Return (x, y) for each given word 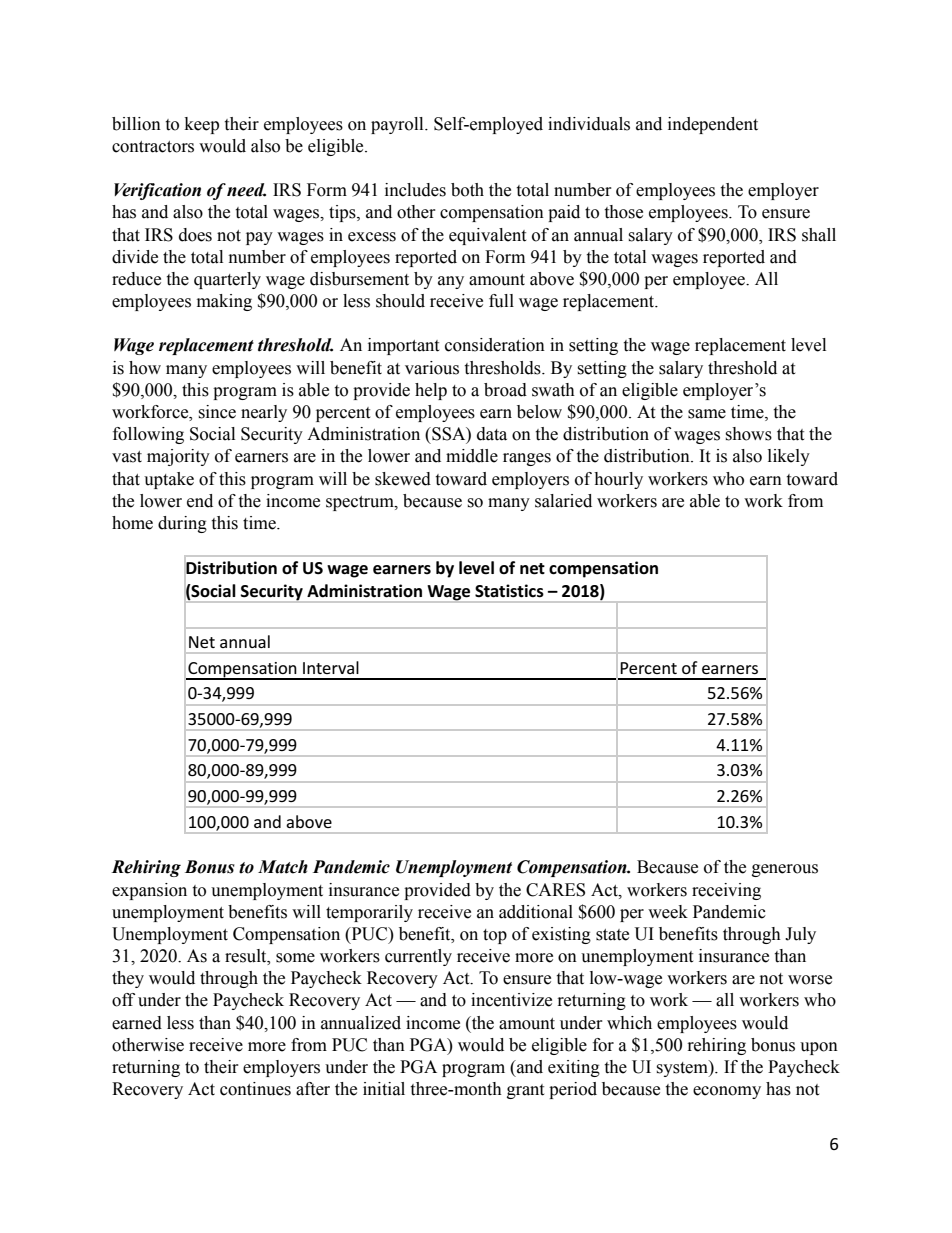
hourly (618, 480)
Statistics (509, 591)
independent (713, 125)
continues (255, 1089)
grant (525, 1091)
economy (727, 1092)
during (182, 524)
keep (202, 125)
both (467, 190)
